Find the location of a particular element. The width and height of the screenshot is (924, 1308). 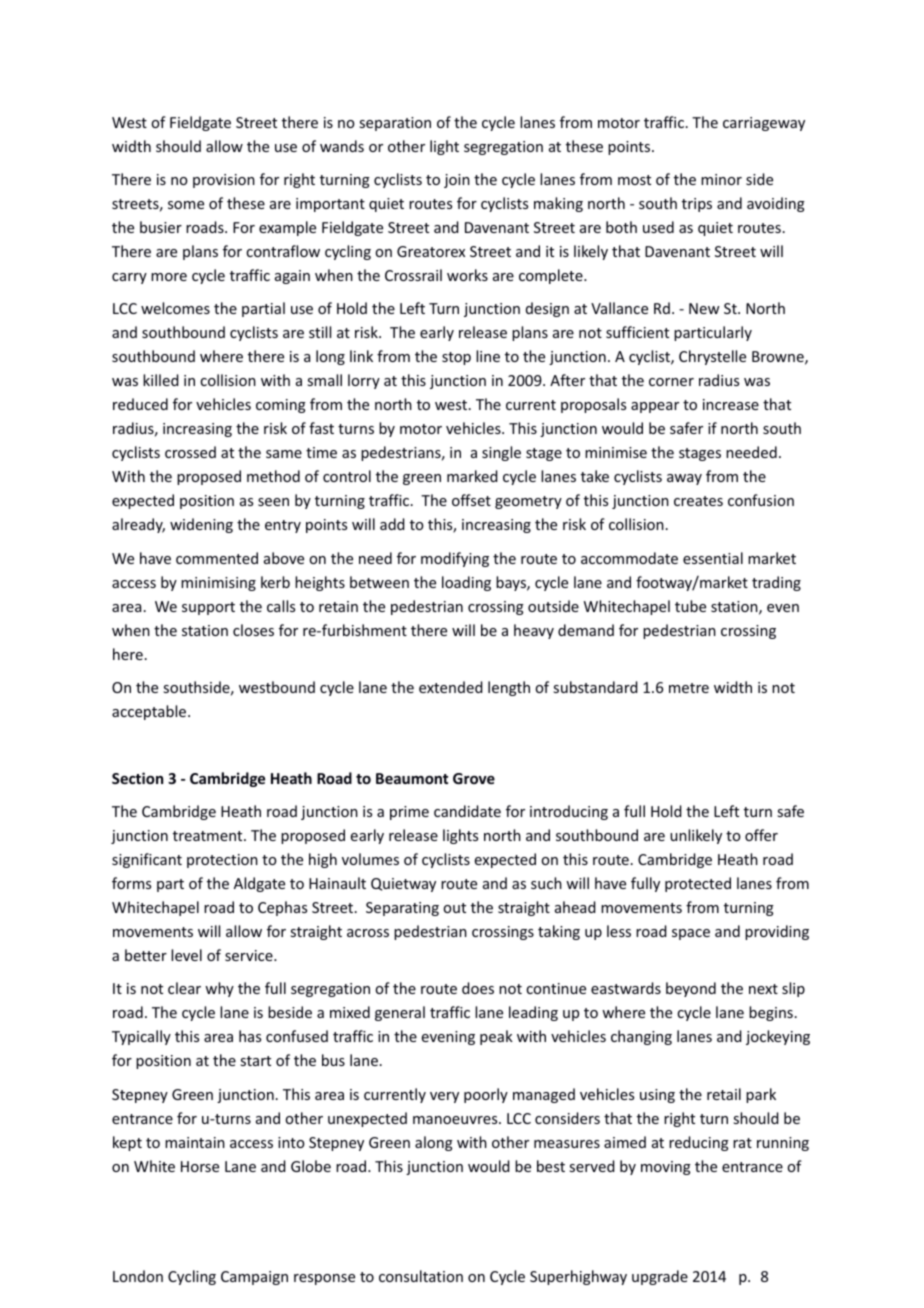

extended is located at coordinates (451, 687).
